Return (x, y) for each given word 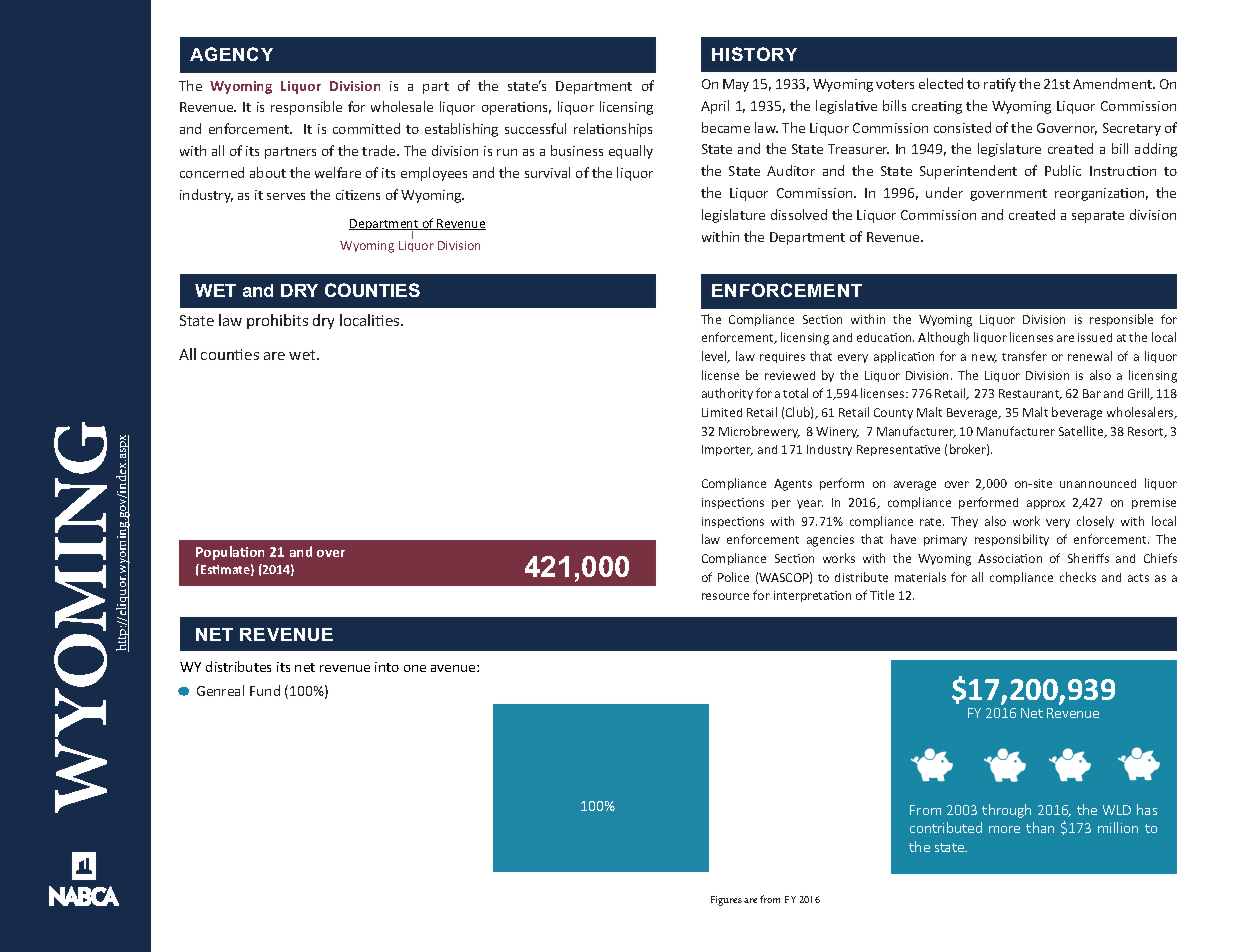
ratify (1000, 85)
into (387, 667)
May (736, 85)
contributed (946, 827)
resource (725, 596)
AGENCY (231, 54)
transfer (1024, 356)
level (715, 357)
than (1040, 827)
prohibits (277, 321)
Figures (726, 901)
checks (1078, 577)
